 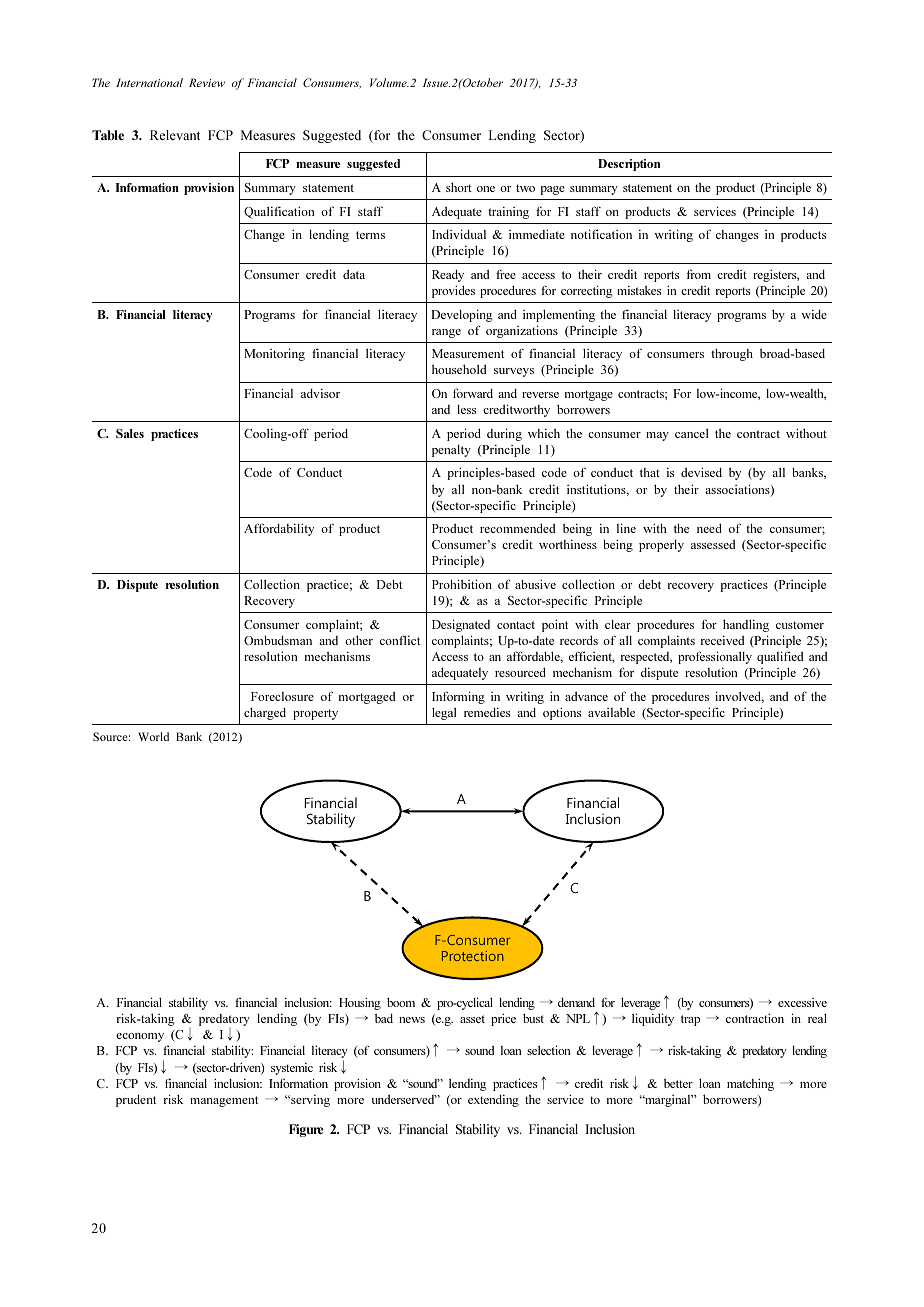 I want to click on available, so click(x=611, y=712).
